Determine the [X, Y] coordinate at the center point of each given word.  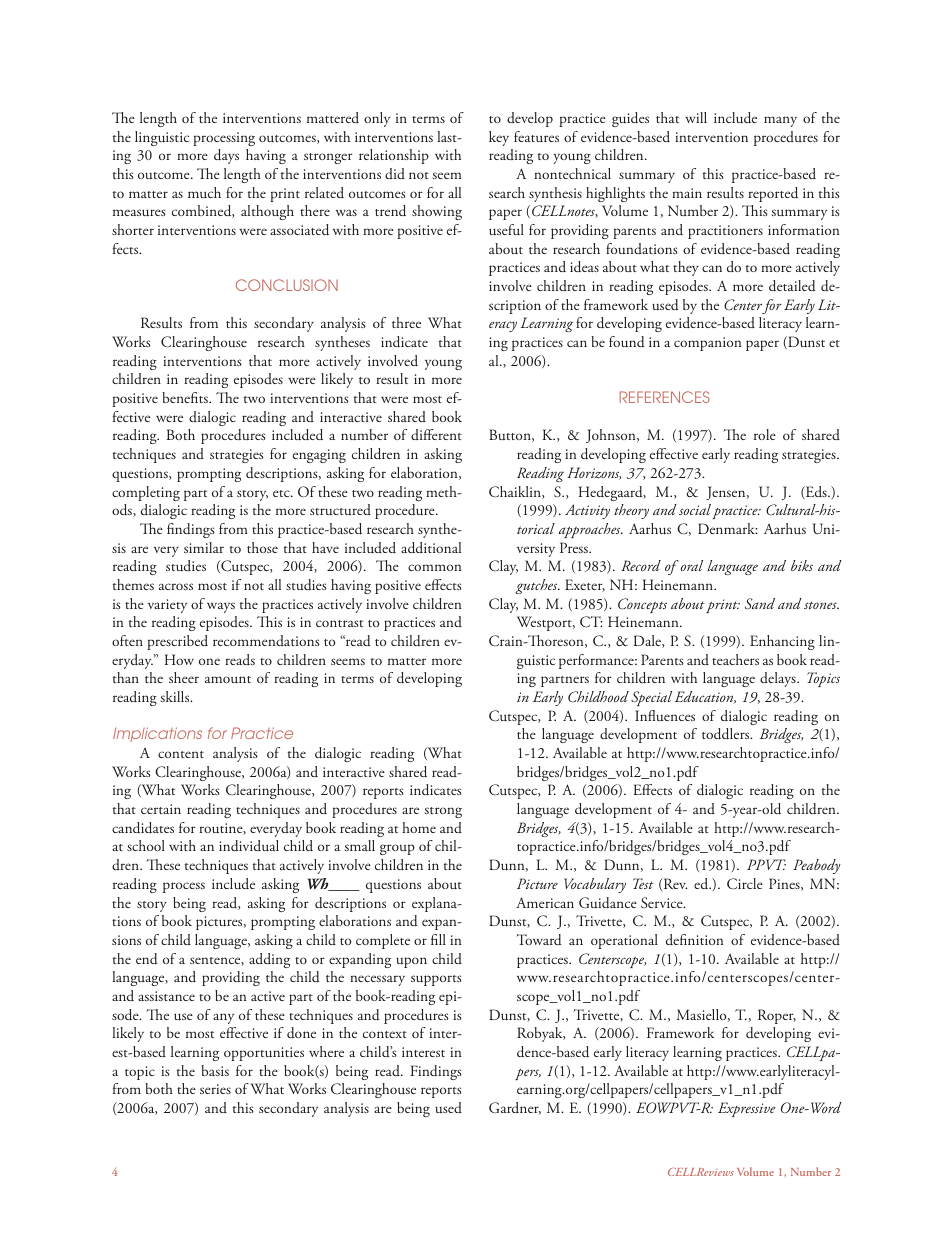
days [226, 156]
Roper [777, 1016]
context [385, 1034]
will [696, 117]
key [499, 138]
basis [215, 1070]
